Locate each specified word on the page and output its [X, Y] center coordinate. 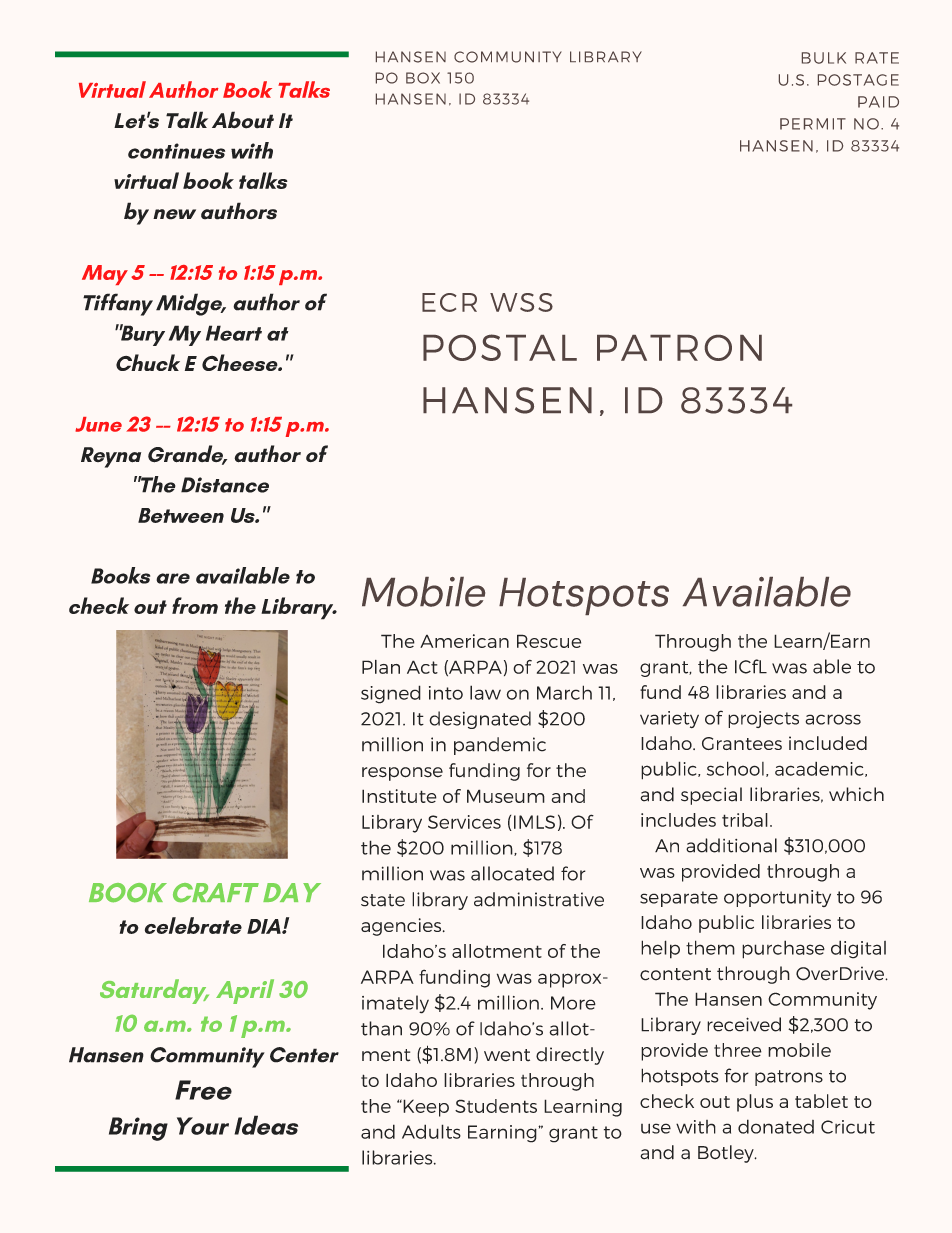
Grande [187, 455]
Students [496, 1106]
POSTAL [500, 347]
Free [203, 1090]
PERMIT [813, 124]
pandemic [500, 746]
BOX [423, 78]
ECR [449, 302]
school [735, 768]
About [243, 120]
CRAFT [216, 893]
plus [755, 1103]
